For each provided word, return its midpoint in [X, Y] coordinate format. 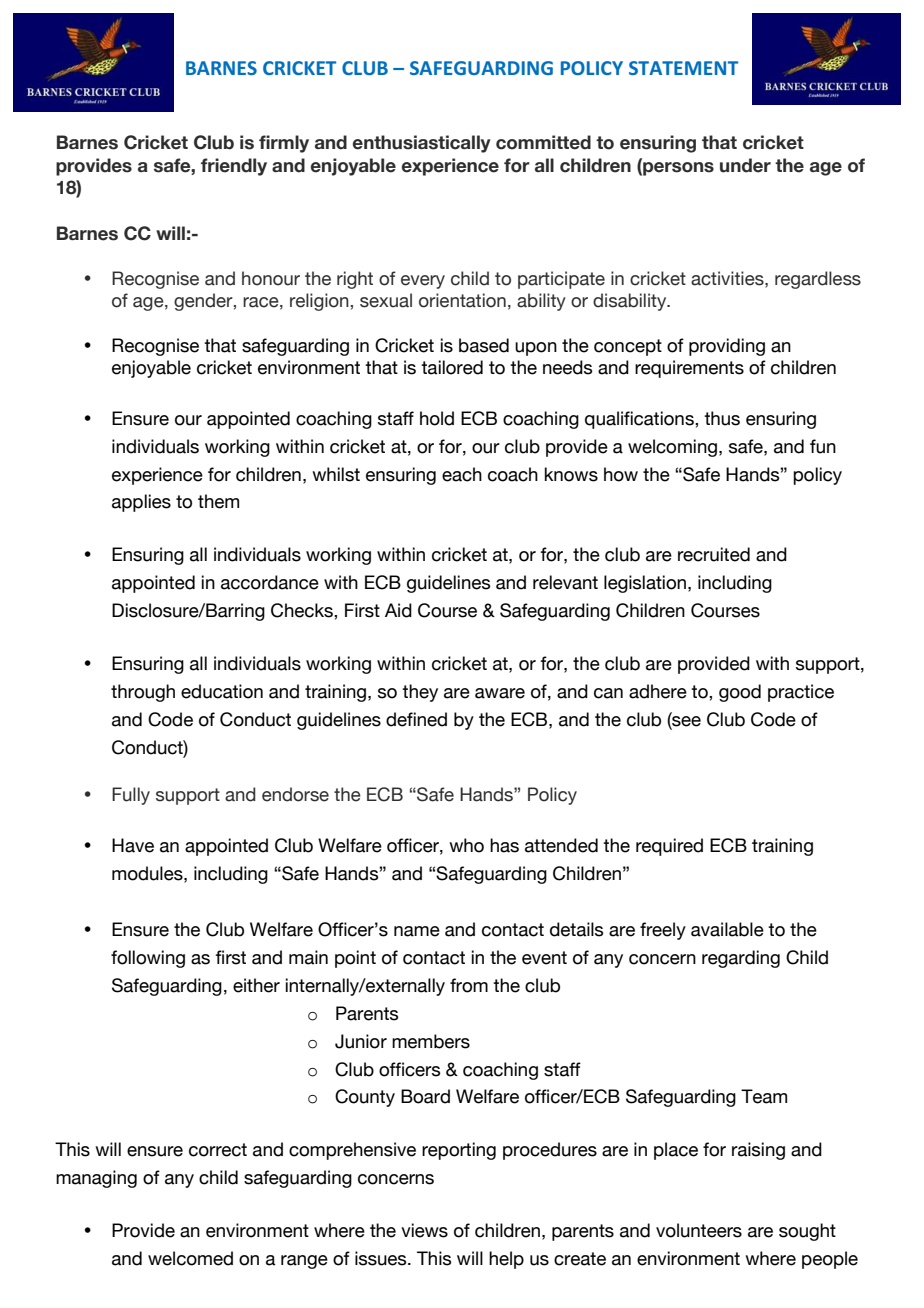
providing [727, 347]
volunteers [699, 1230]
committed [543, 142]
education [222, 691]
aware [500, 693]
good [740, 693]
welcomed [190, 1258]
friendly [234, 167]
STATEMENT [683, 68]
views [424, 1230]
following [148, 959]
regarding [741, 959]
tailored [452, 367]
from [469, 985]
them [218, 501]
